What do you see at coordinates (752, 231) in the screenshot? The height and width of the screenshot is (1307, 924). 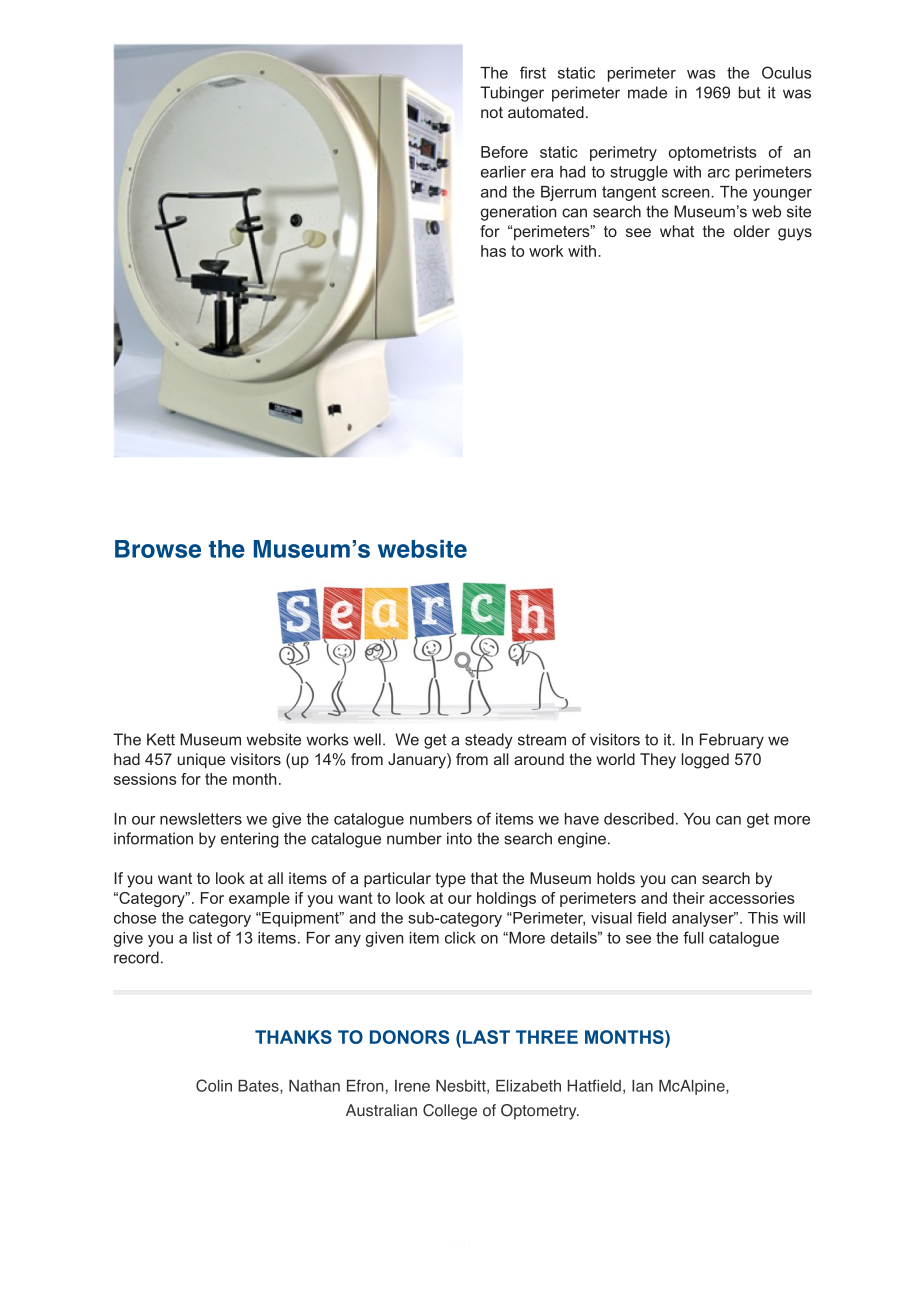 I see `older` at bounding box center [752, 231].
